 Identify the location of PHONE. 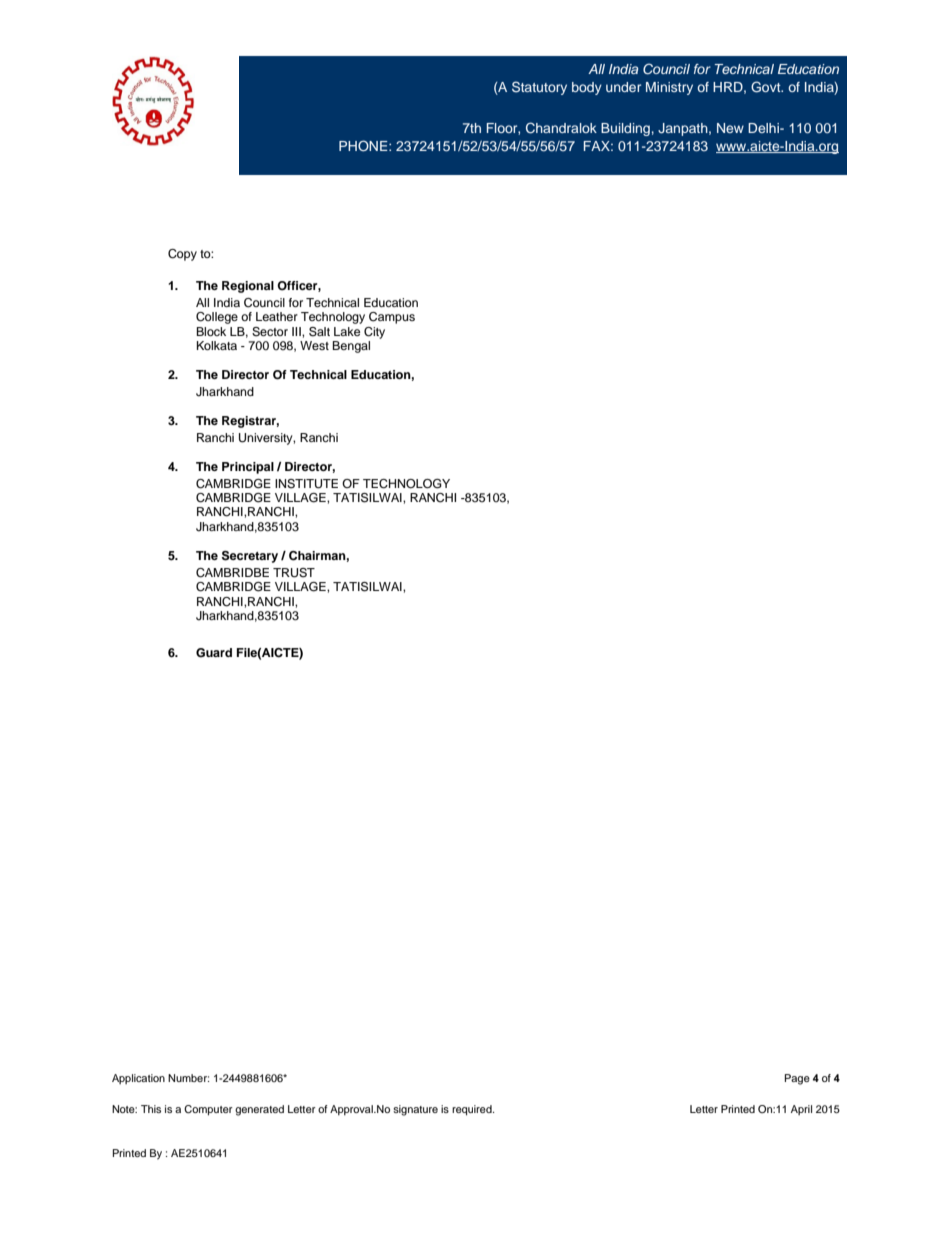
(364, 146).
